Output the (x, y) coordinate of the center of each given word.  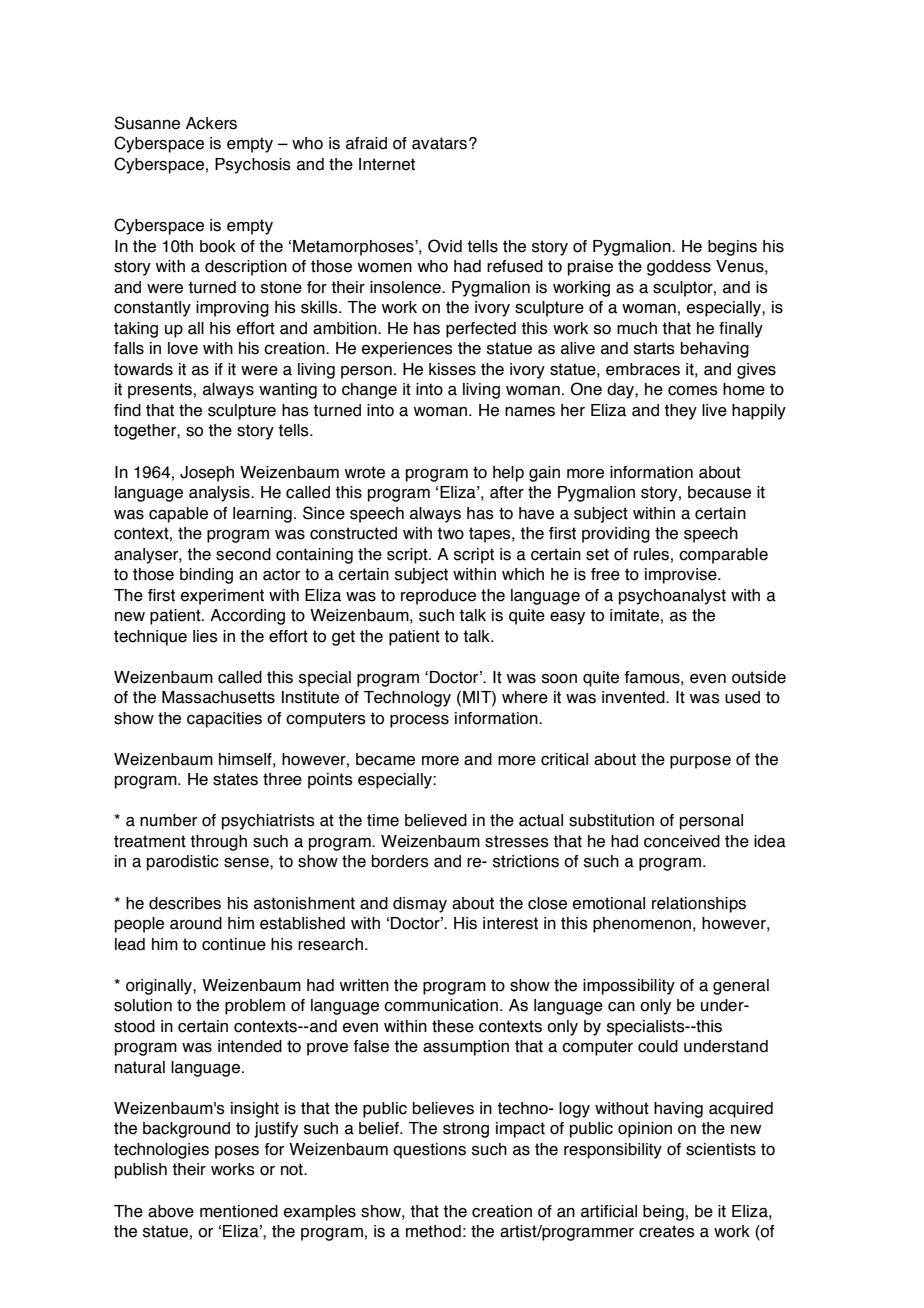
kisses (452, 369)
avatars (439, 143)
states (235, 779)
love (183, 348)
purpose (700, 762)
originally (160, 987)
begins (732, 248)
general (741, 987)
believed (436, 820)
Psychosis (253, 166)
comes (693, 391)
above (171, 1211)
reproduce (438, 597)
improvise (682, 576)
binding (206, 576)
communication (442, 1005)
